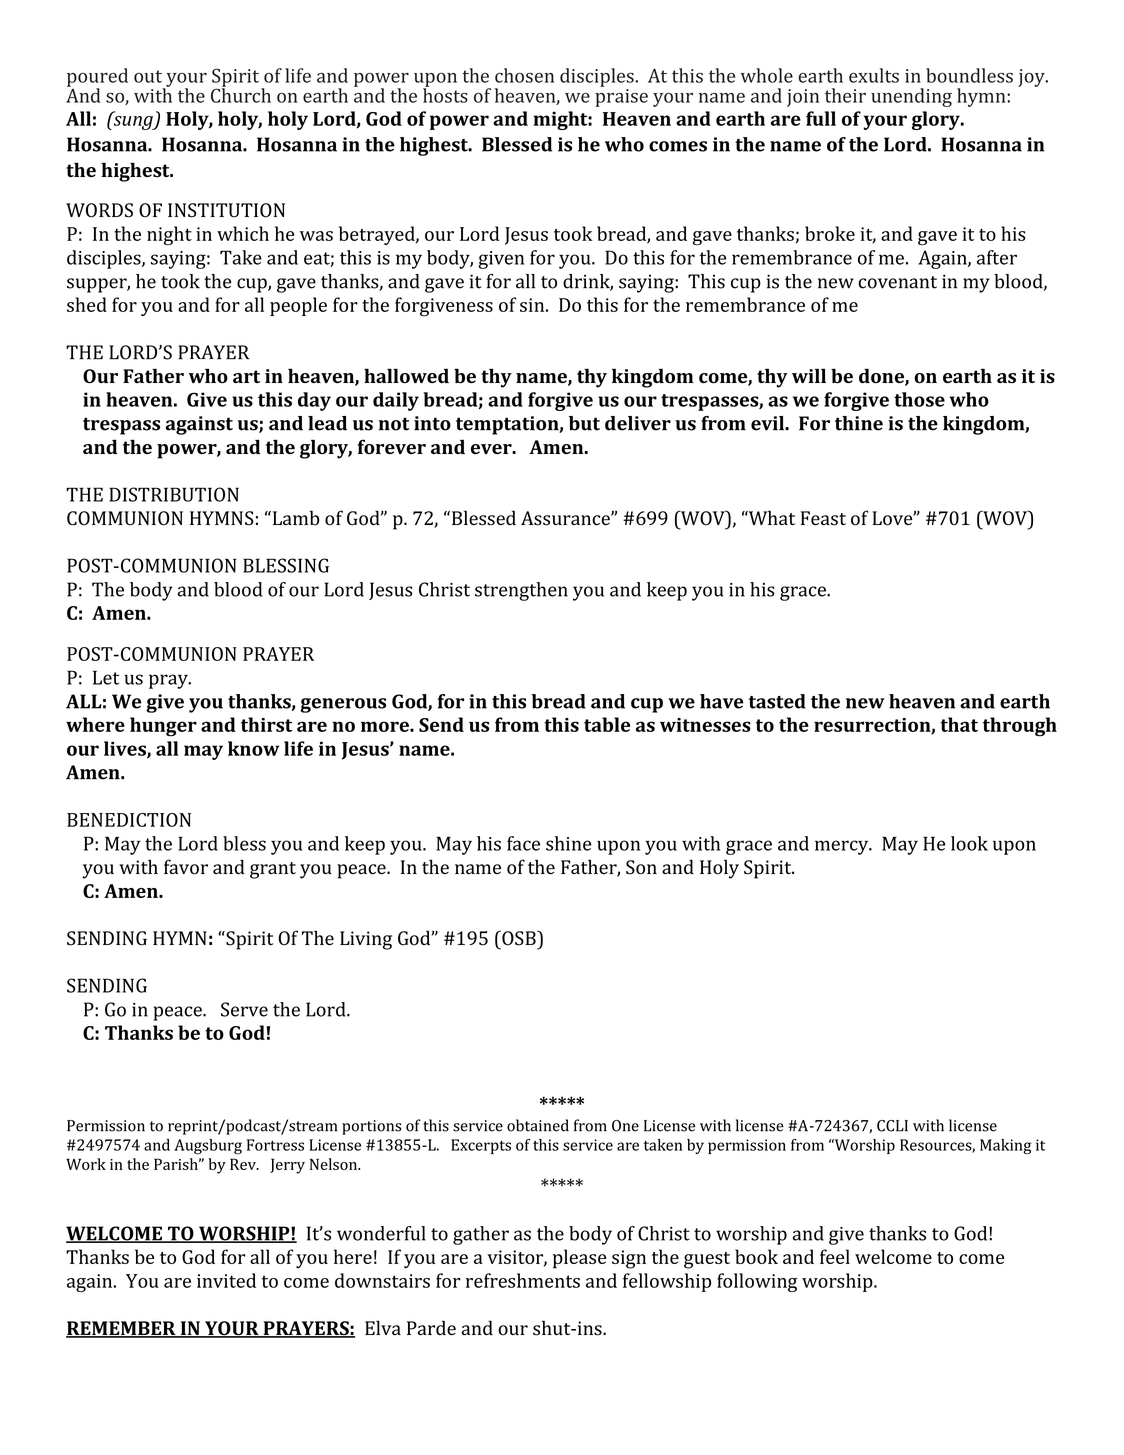  I want to click on DISTRIBUTION, so click(174, 494).
